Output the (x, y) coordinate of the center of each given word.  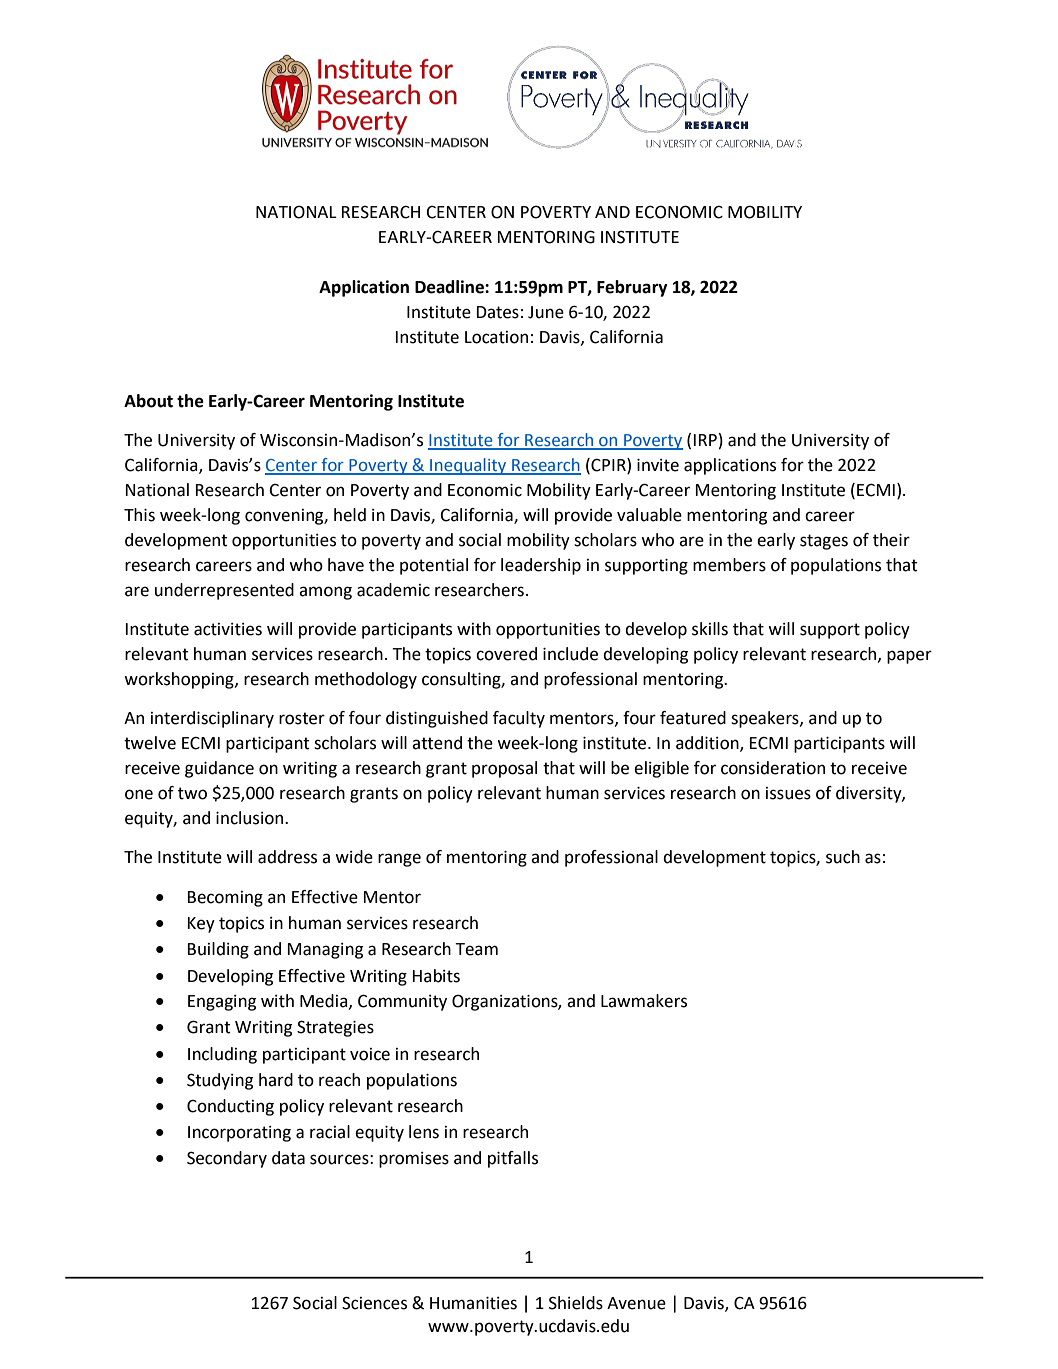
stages (824, 542)
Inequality (468, 466)
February (632, 288)
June (546, 312)
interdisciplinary (212, 719)
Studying (220, 1081)
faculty (519, 719)
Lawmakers (644, 1001)
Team (476, 949)
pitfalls (513, 1159)
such (843, 857)
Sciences (374, 1303)
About (148, 401)
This (139, 515)
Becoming (225, 899)
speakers (766, 719)
